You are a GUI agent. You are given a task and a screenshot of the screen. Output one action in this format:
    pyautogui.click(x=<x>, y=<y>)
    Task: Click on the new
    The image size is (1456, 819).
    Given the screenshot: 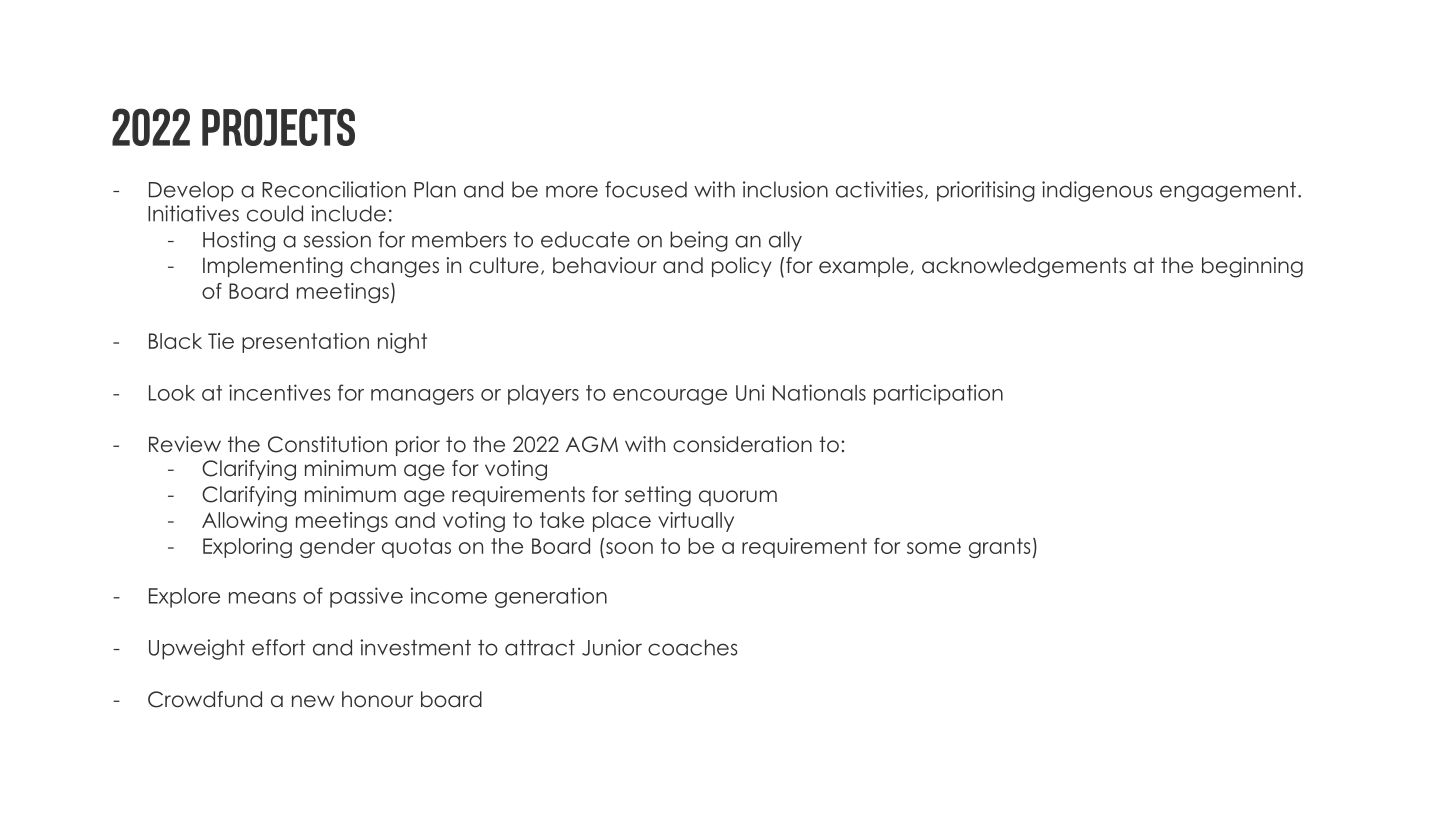 What is the action you would take?
    pyautogui.click(x=313, y=701)
